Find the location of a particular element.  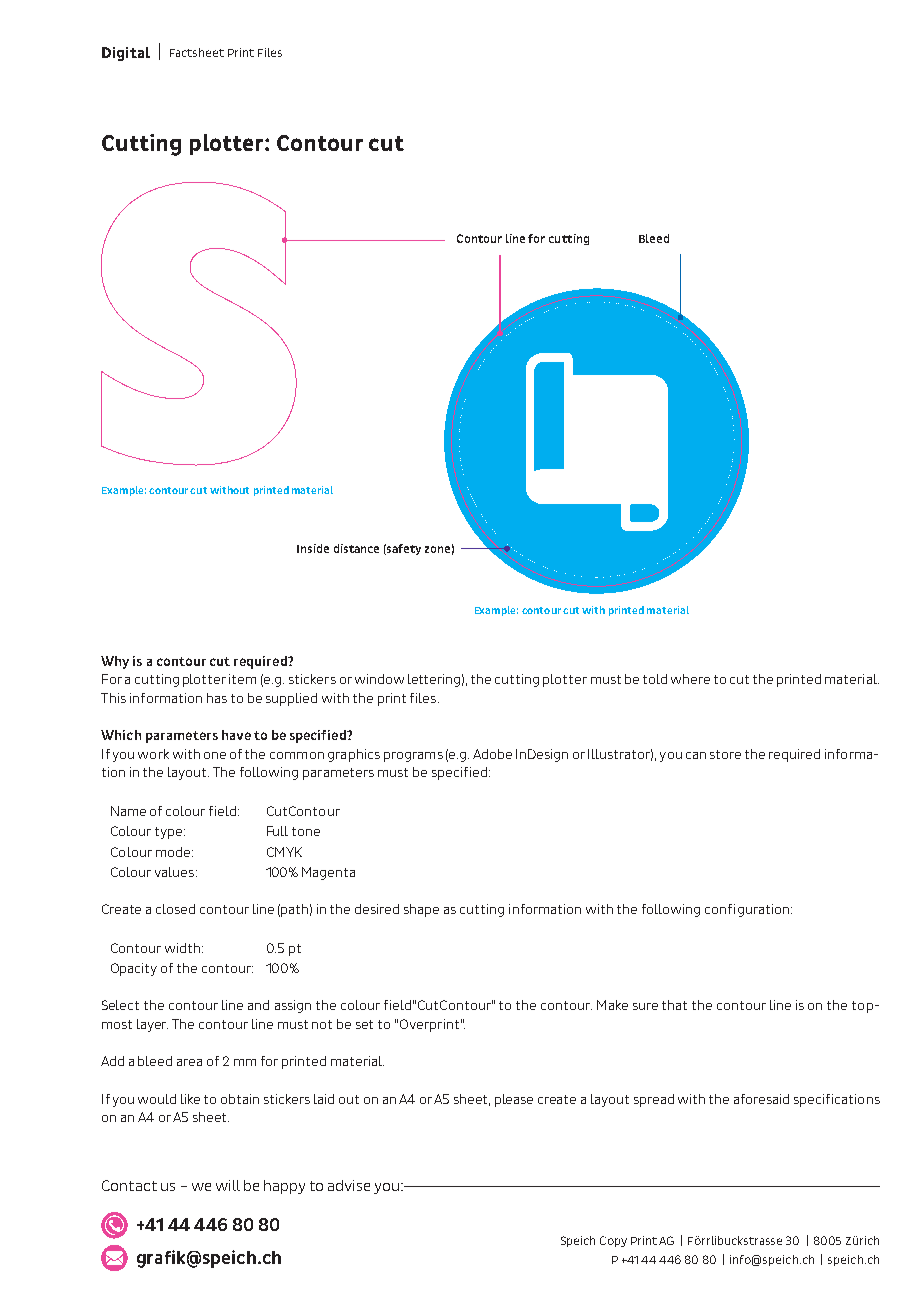

distance is located at coordinates (356, 548).
